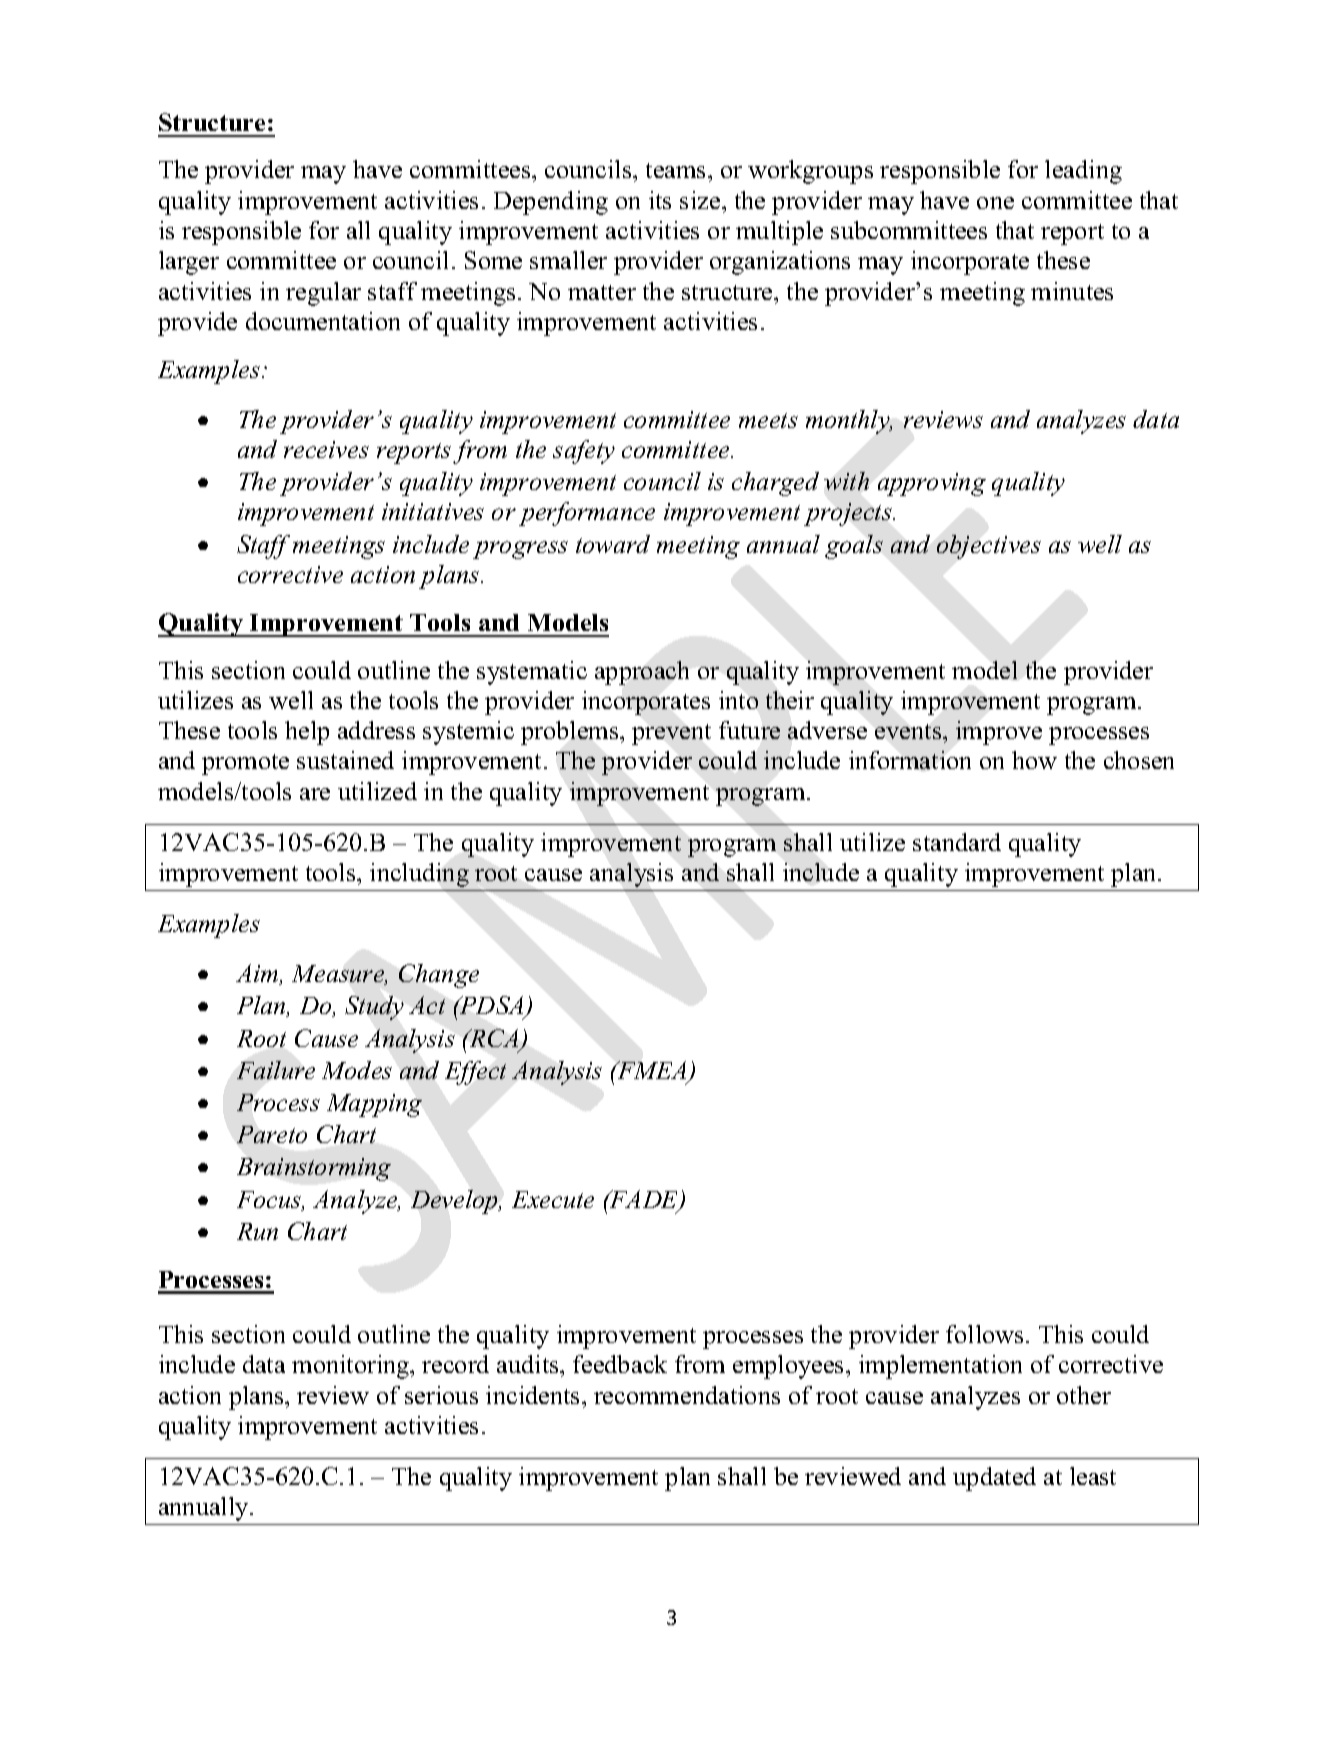 The height and width of the screenshot is (1739, 1344). Describe the element at coordinates (352, 1367) in the screenshot. I see `monitoring` at that location.
